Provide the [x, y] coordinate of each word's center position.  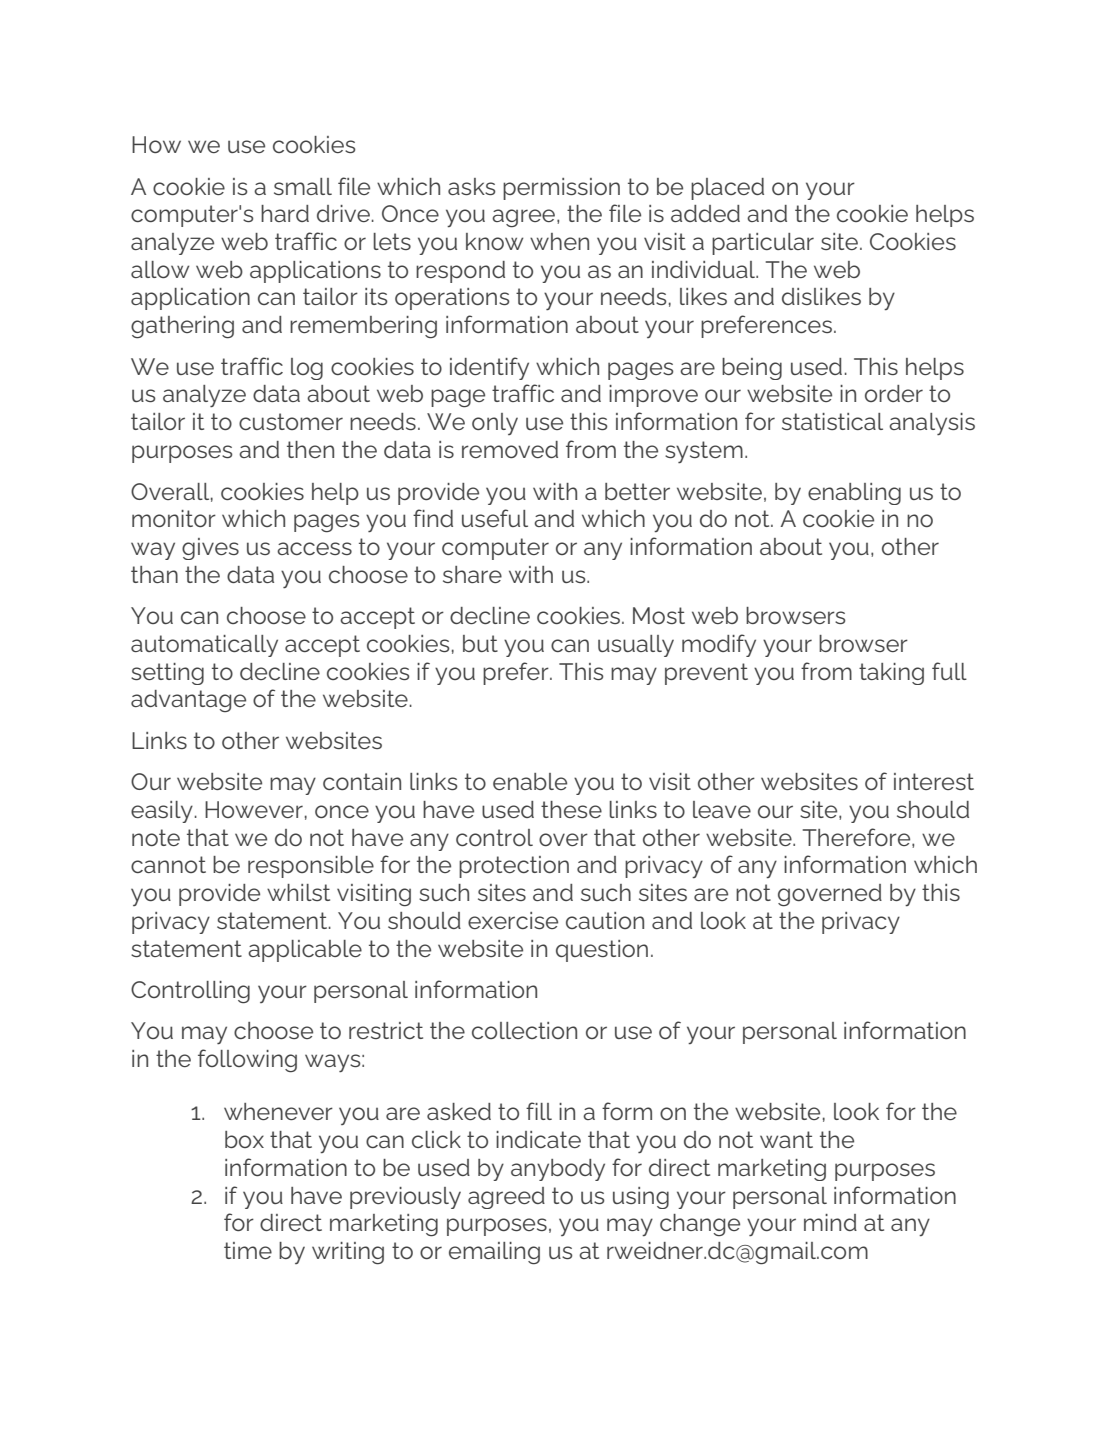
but [480, 643]
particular [763, 244]
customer [291, 421]
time [248, 1250]
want [786, 1139]
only [495, 424]
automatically [204, 646]
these [571, 809]
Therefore [858, 838]
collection [524, 1030]
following [247, 1061]
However [254, 809]
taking [891, 674]
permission [561, 189]
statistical [832, 421]
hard [285, 213]
